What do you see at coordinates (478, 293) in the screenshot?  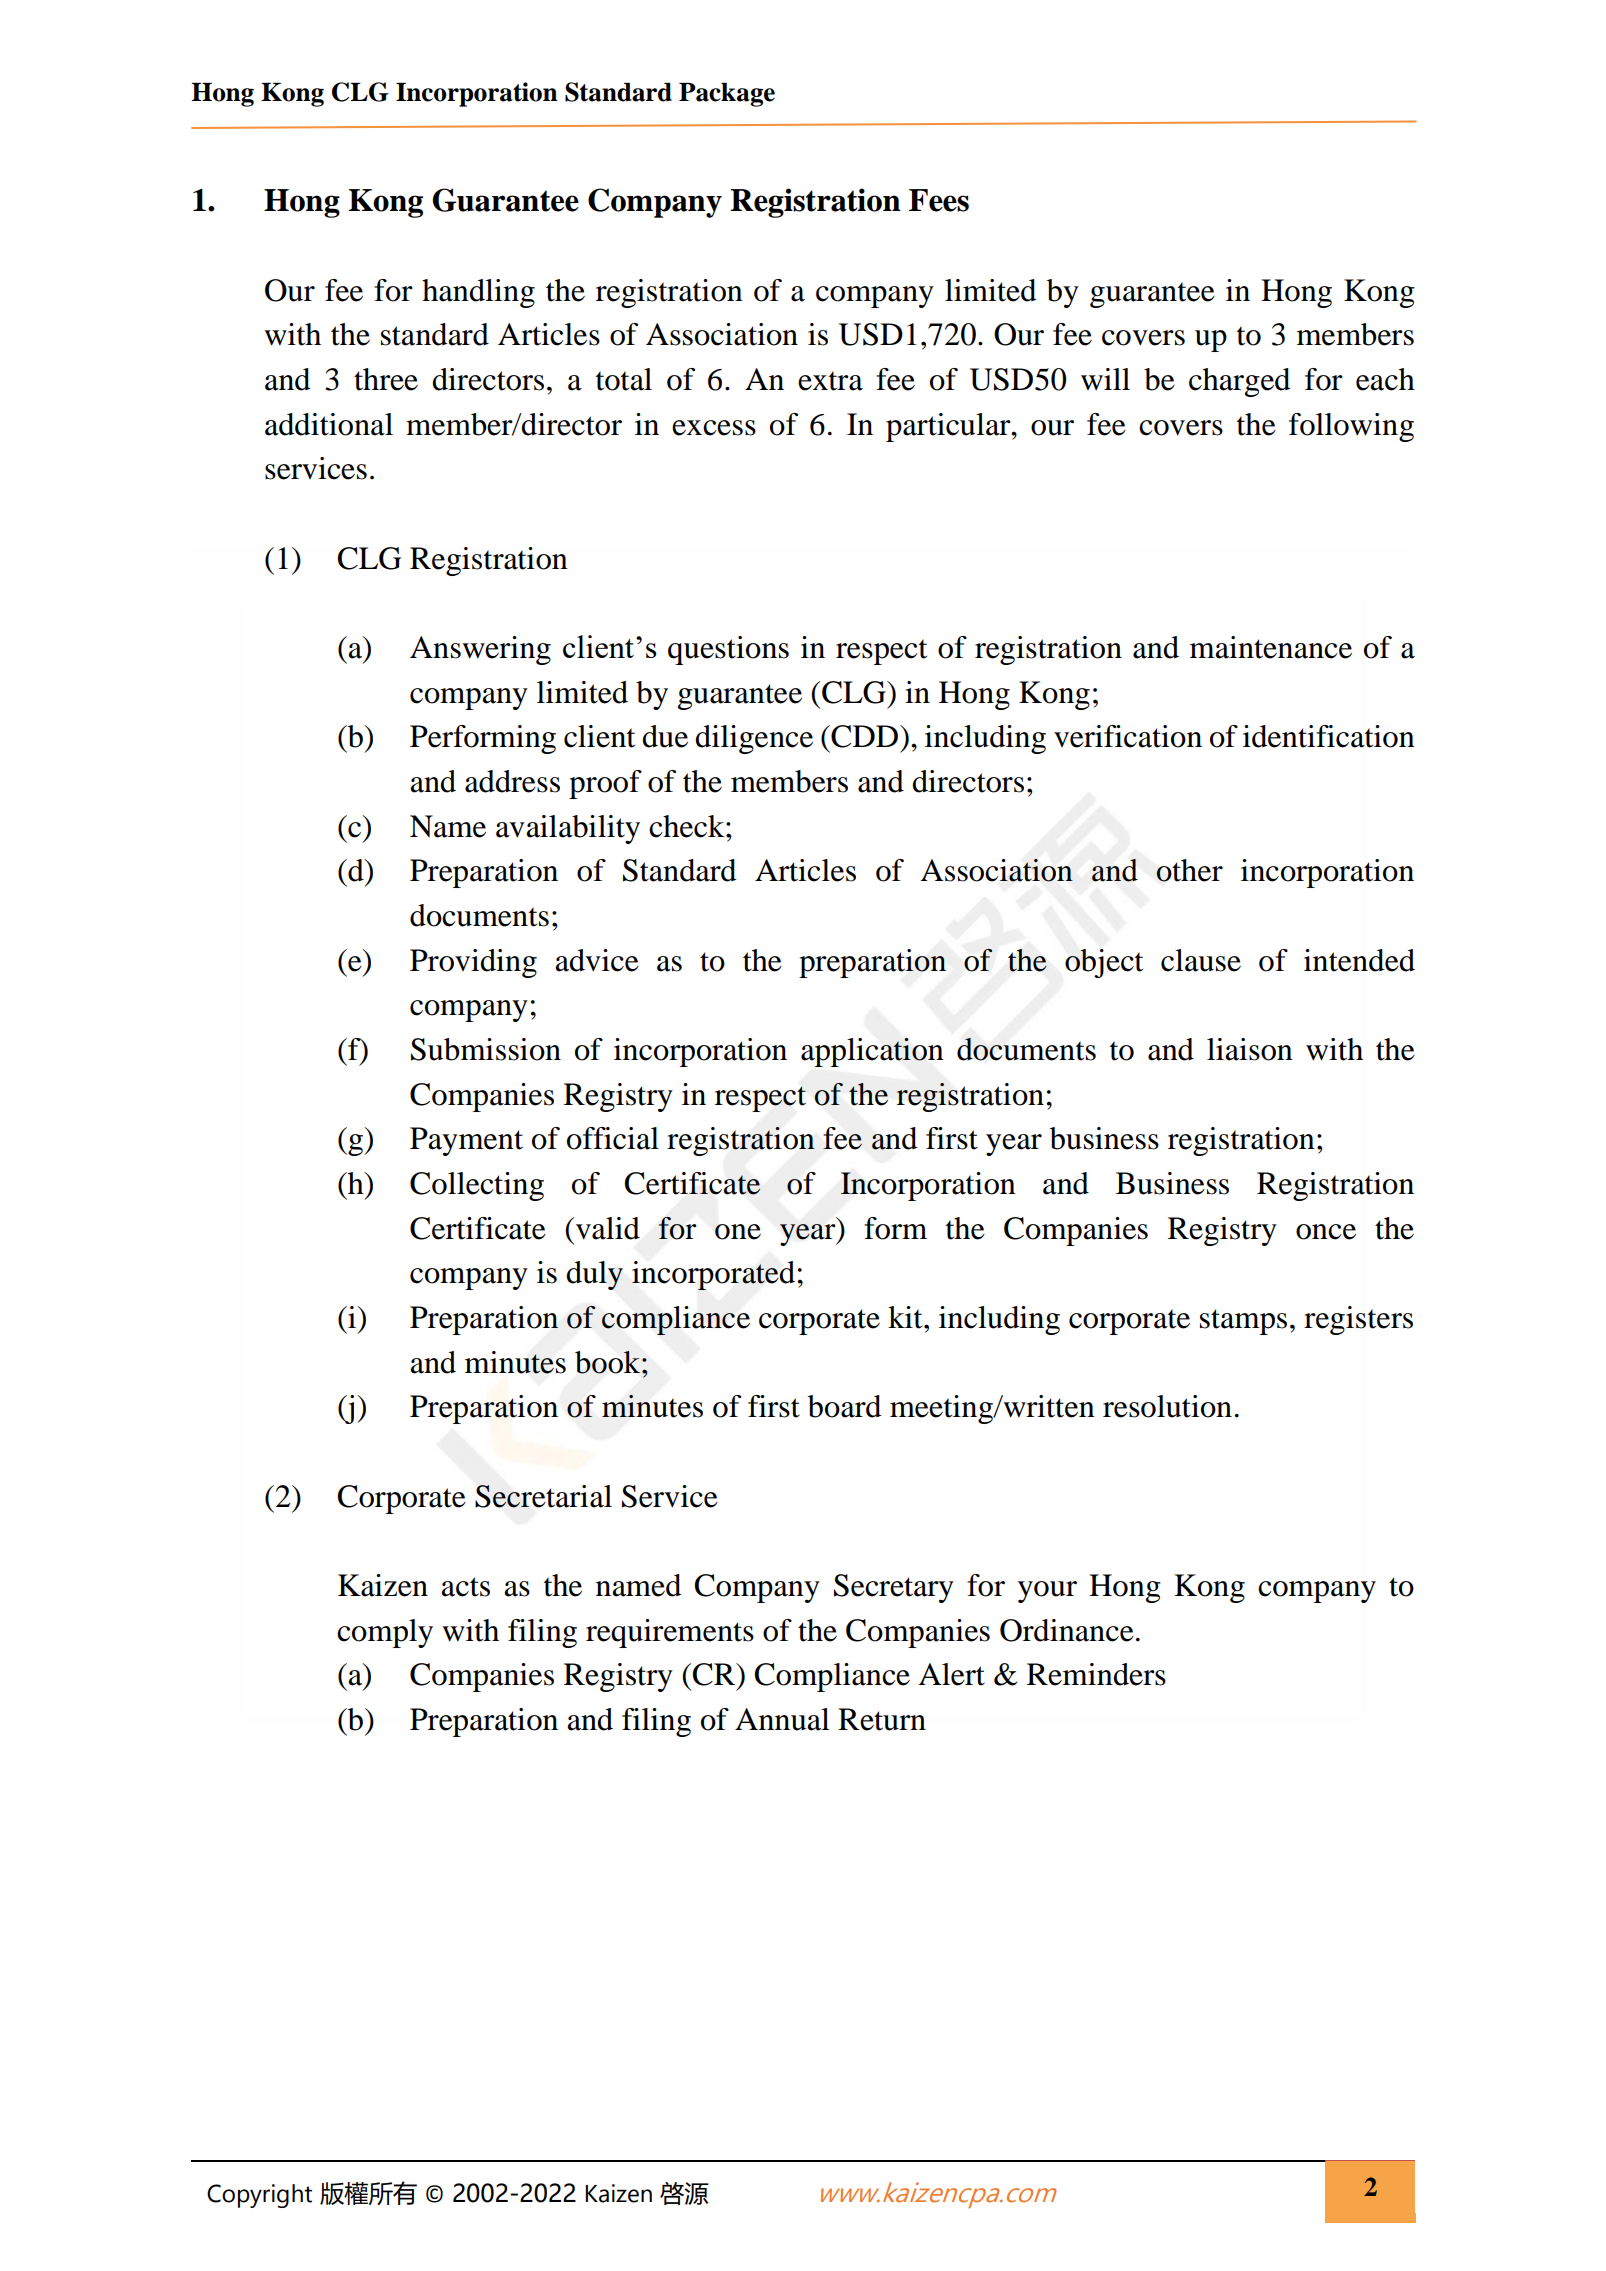 I see `handling` at bounding box center [478, 293].
